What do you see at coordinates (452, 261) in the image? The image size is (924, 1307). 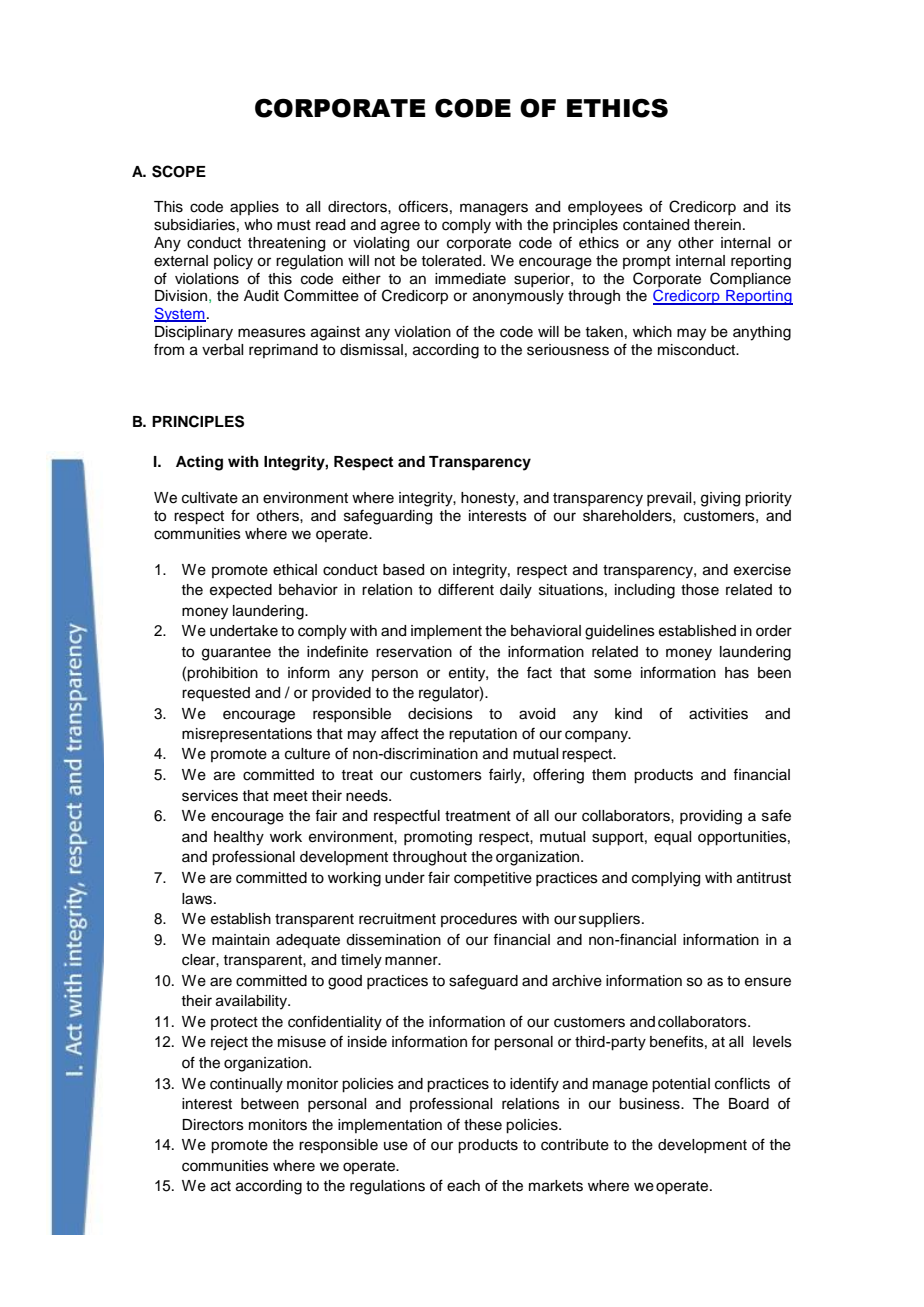 I see `tolerated` at bounding box center [452, 261].
